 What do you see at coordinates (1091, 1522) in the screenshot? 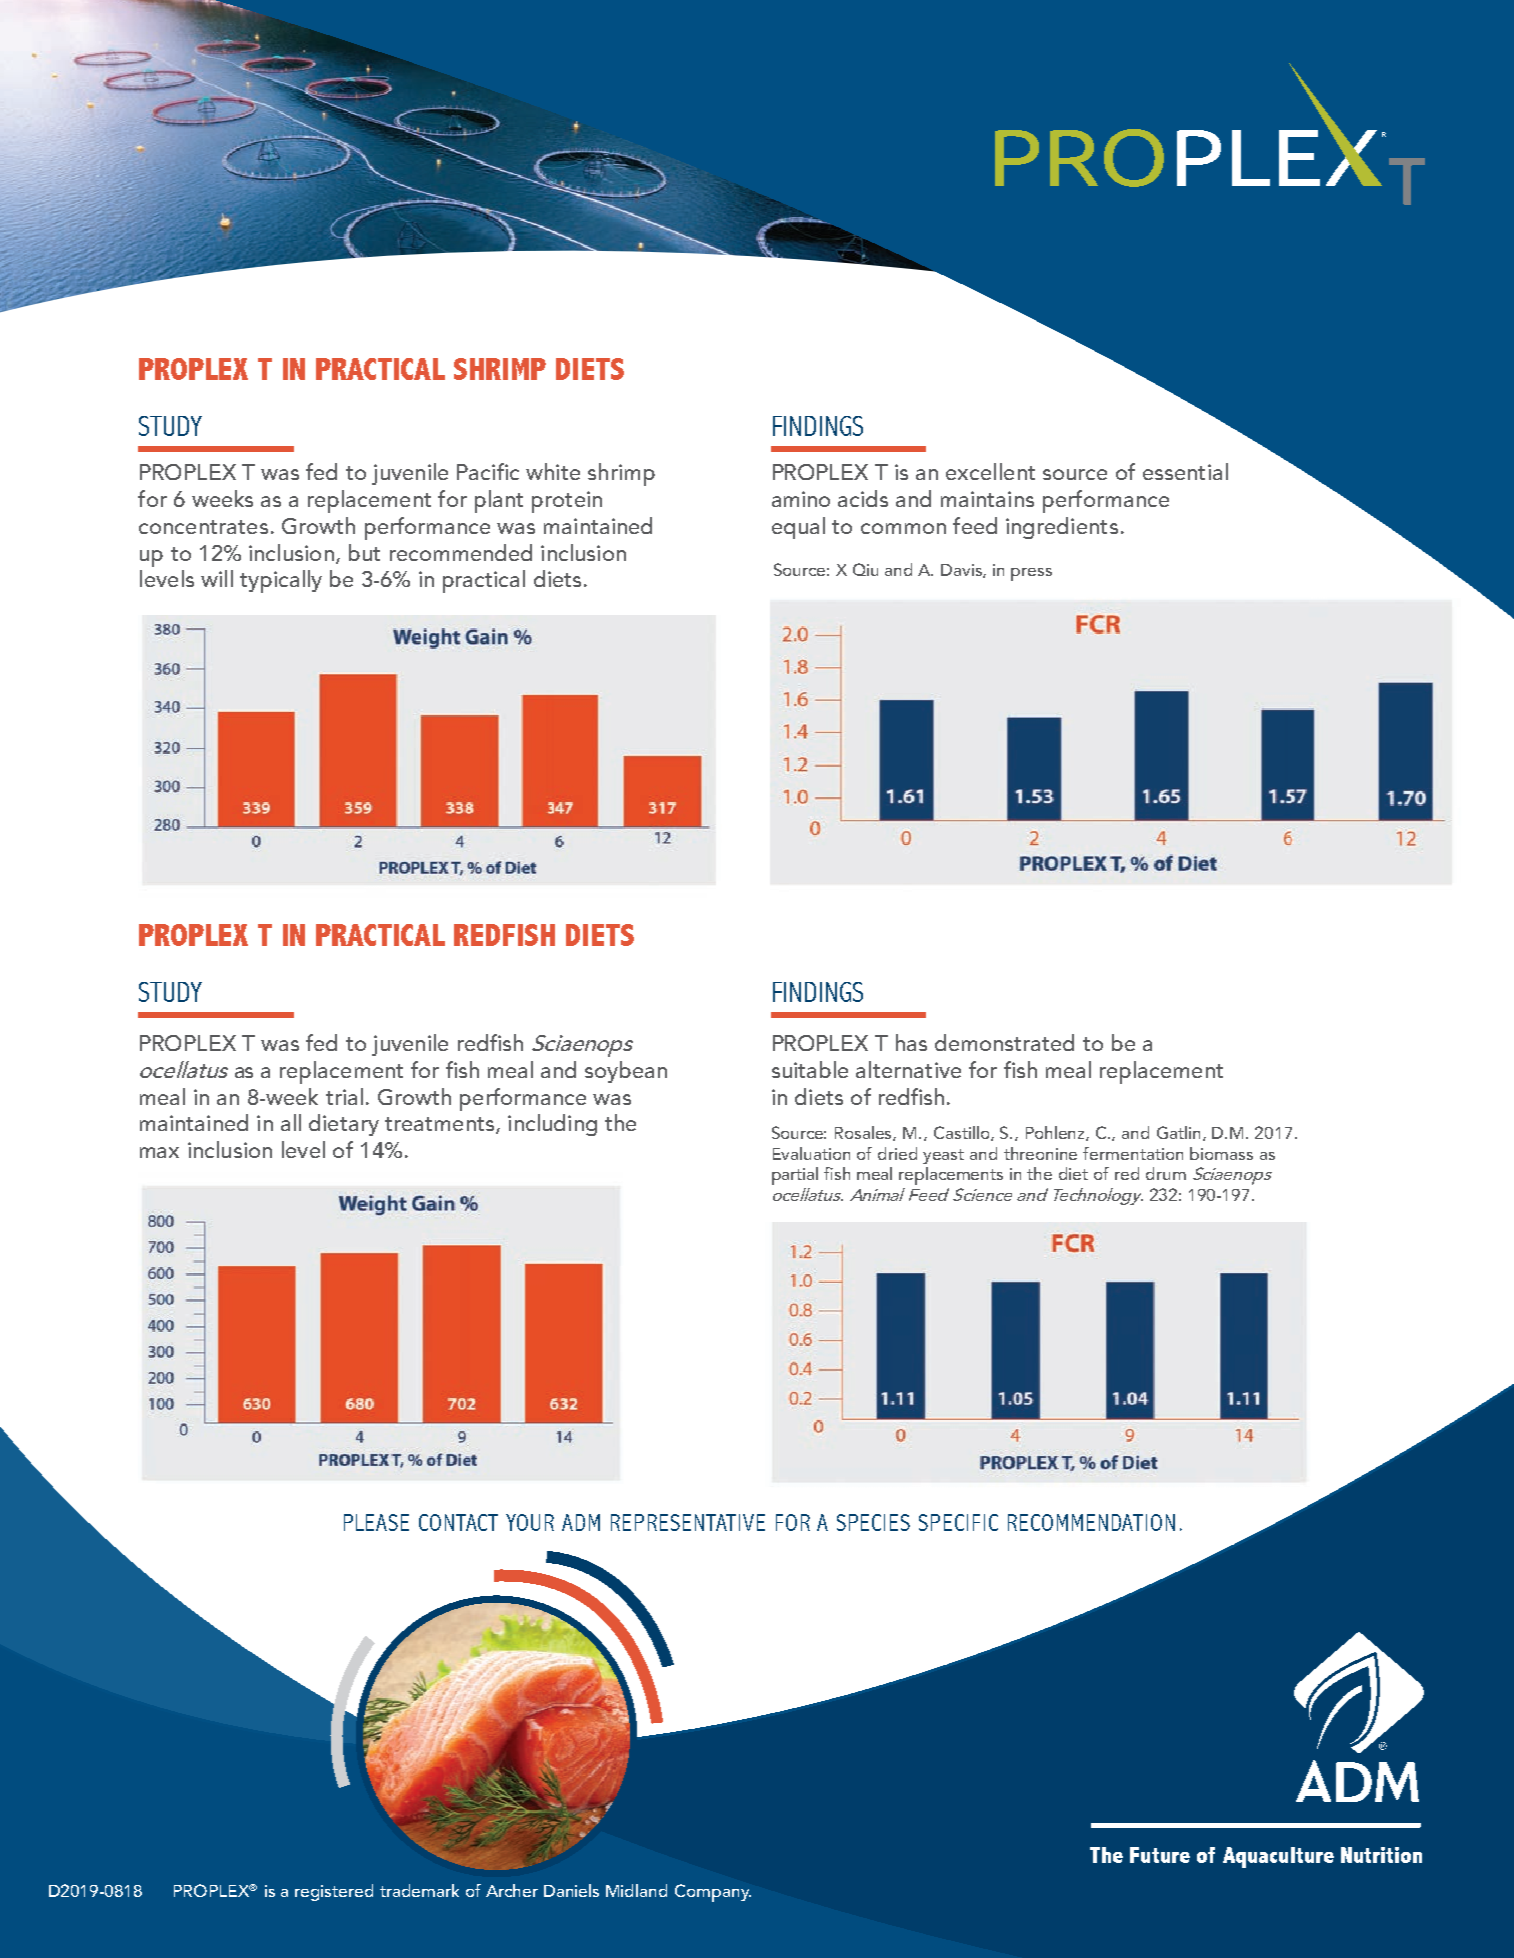
I see `RECOMMENDATION` at bounding box center [1091, 1522].
